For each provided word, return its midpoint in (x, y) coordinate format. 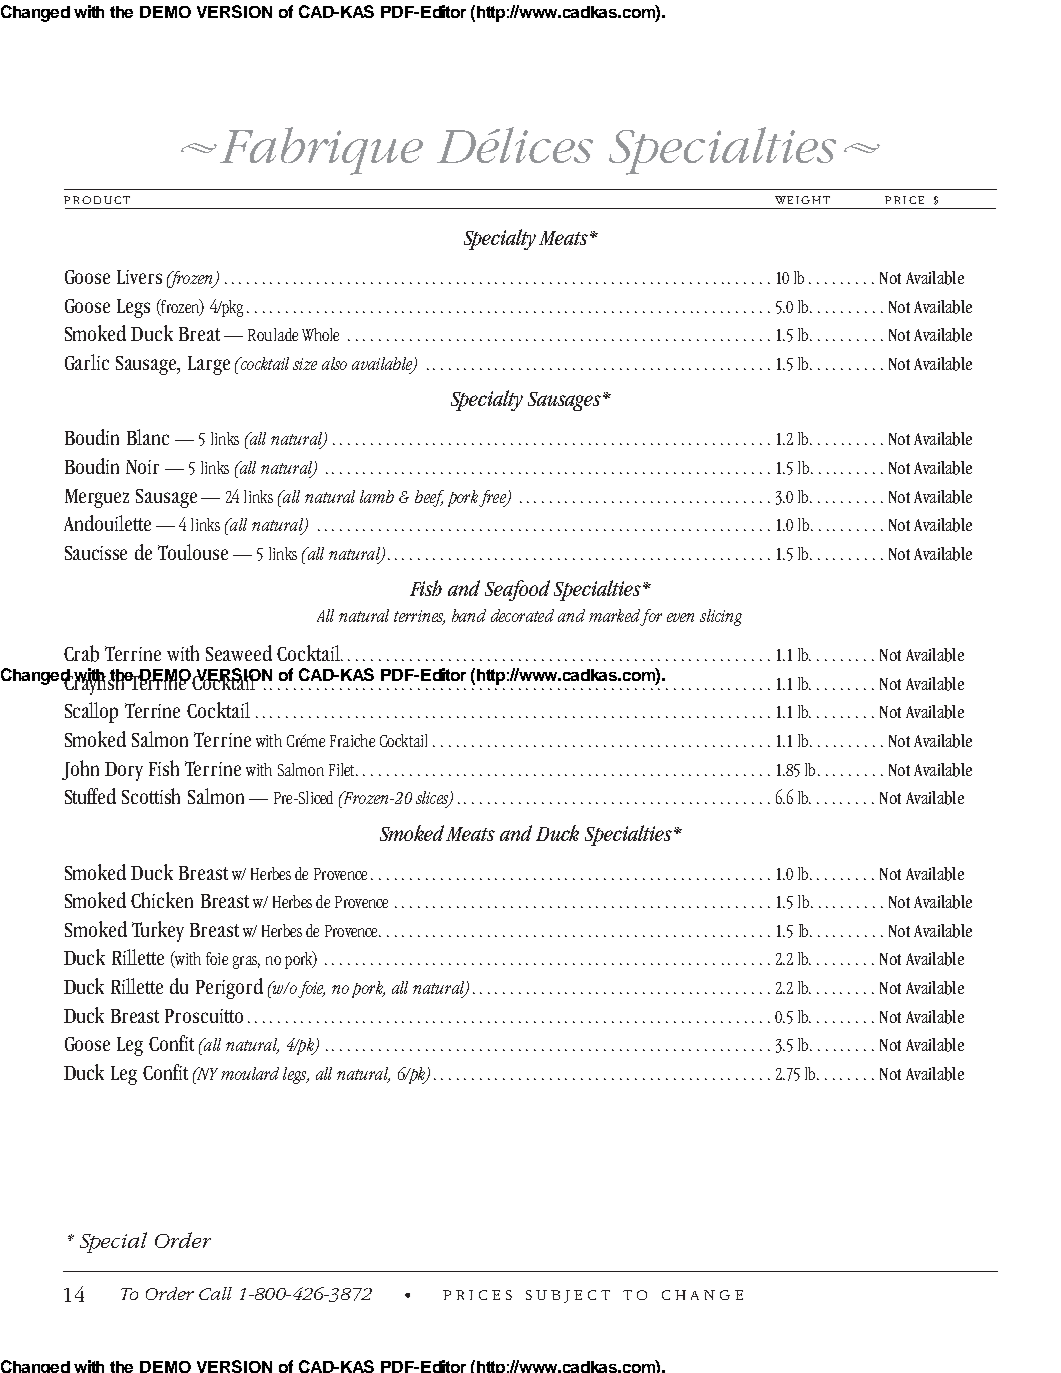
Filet (343, 769)
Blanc (148, 437)
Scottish (151, 796)
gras (246, 962)
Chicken (162, 900)
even (680, 617)
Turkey (158, 931)
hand (469, 615)
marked (615, 617)
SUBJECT (568, 1296)
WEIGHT (802, 200)
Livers (139, 277)
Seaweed (239, 653)
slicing (721, 617)
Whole (320, 334)
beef (429, 498)
